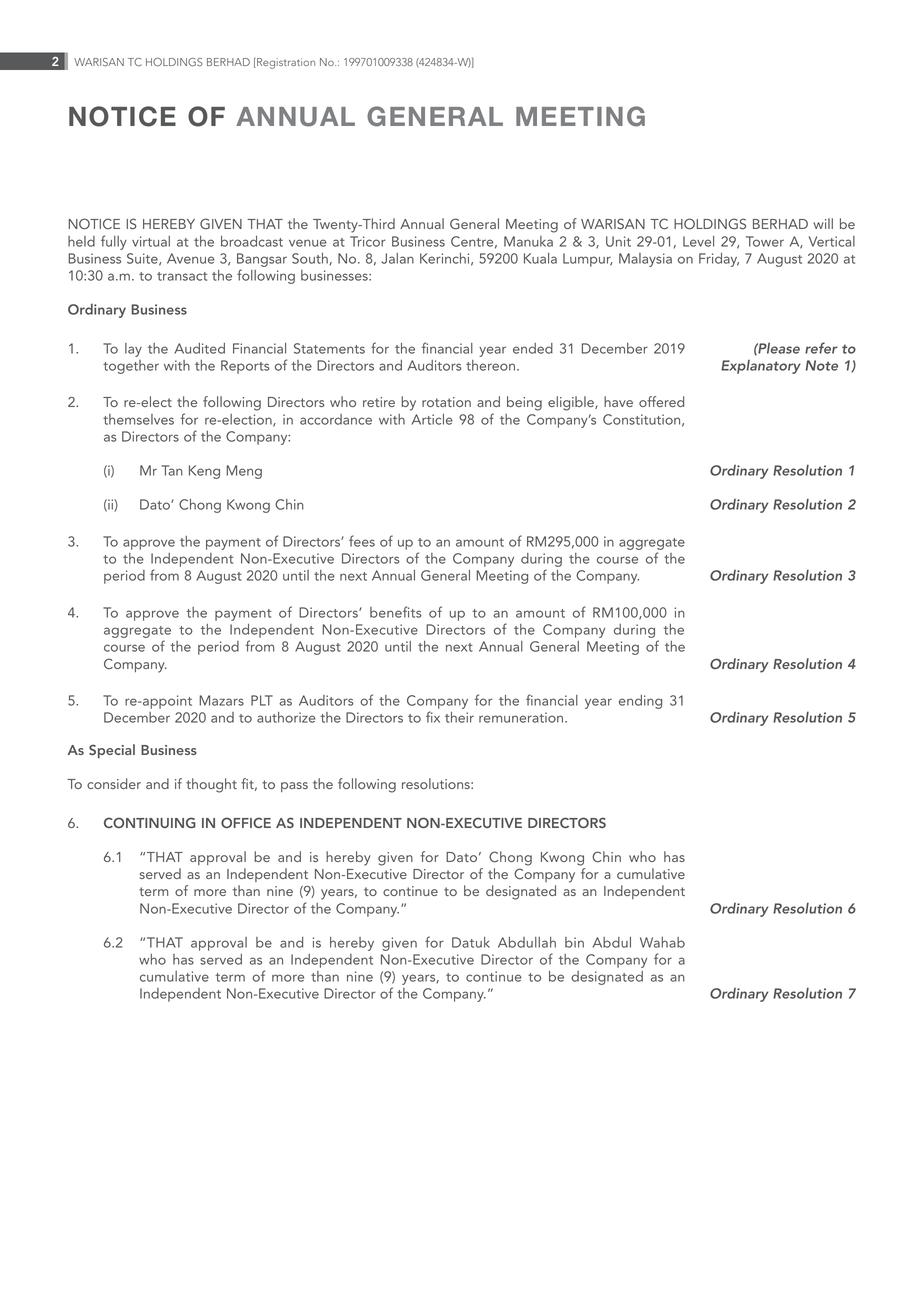 Image resolution: width=924 pixels, height=1308 pixels. What do you see at coordinates (528, 241) in the document?
I see `Manuka` at bounding box center [528, 241].
